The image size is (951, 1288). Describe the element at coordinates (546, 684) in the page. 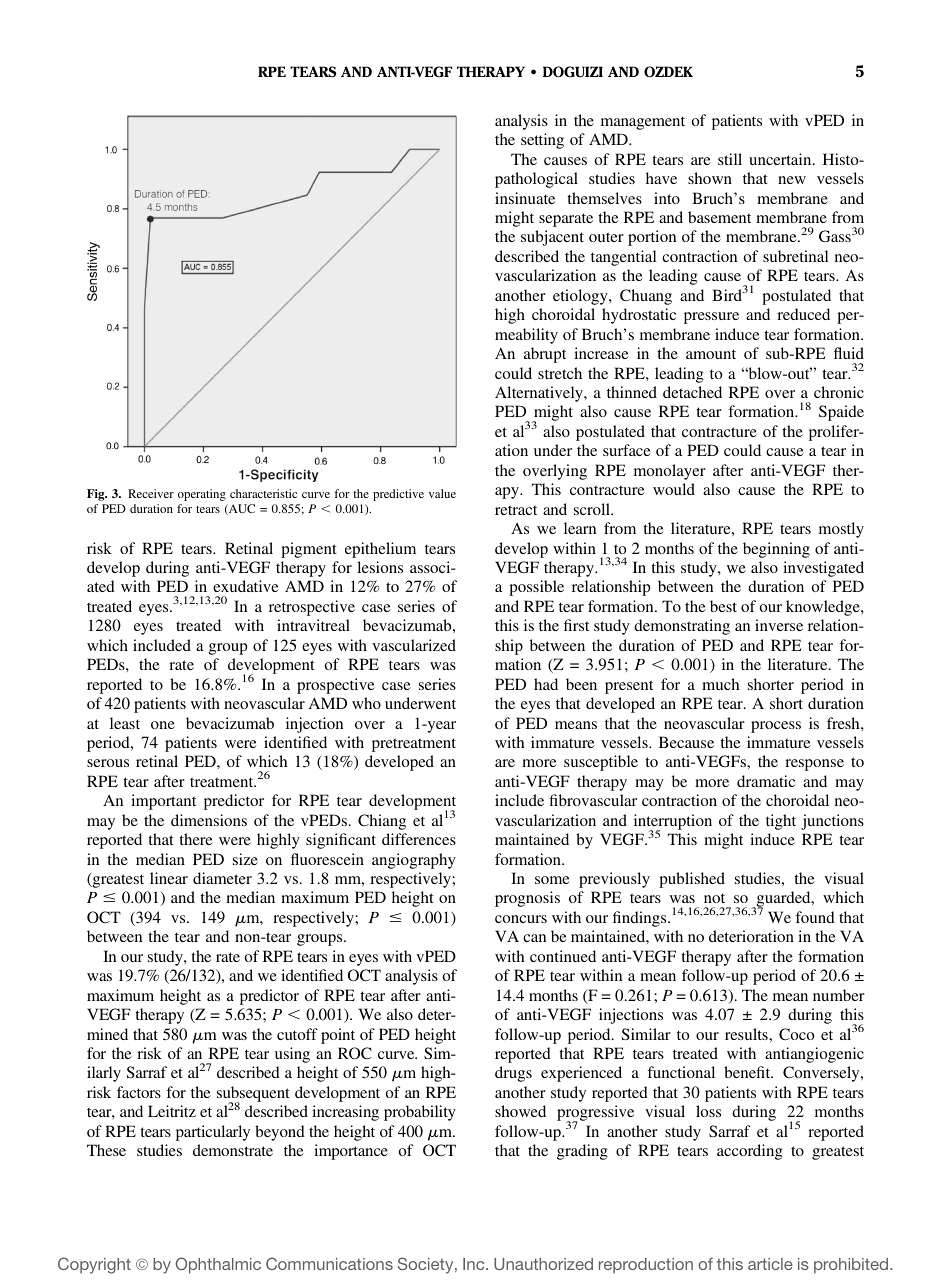

I see `had` at that location.
